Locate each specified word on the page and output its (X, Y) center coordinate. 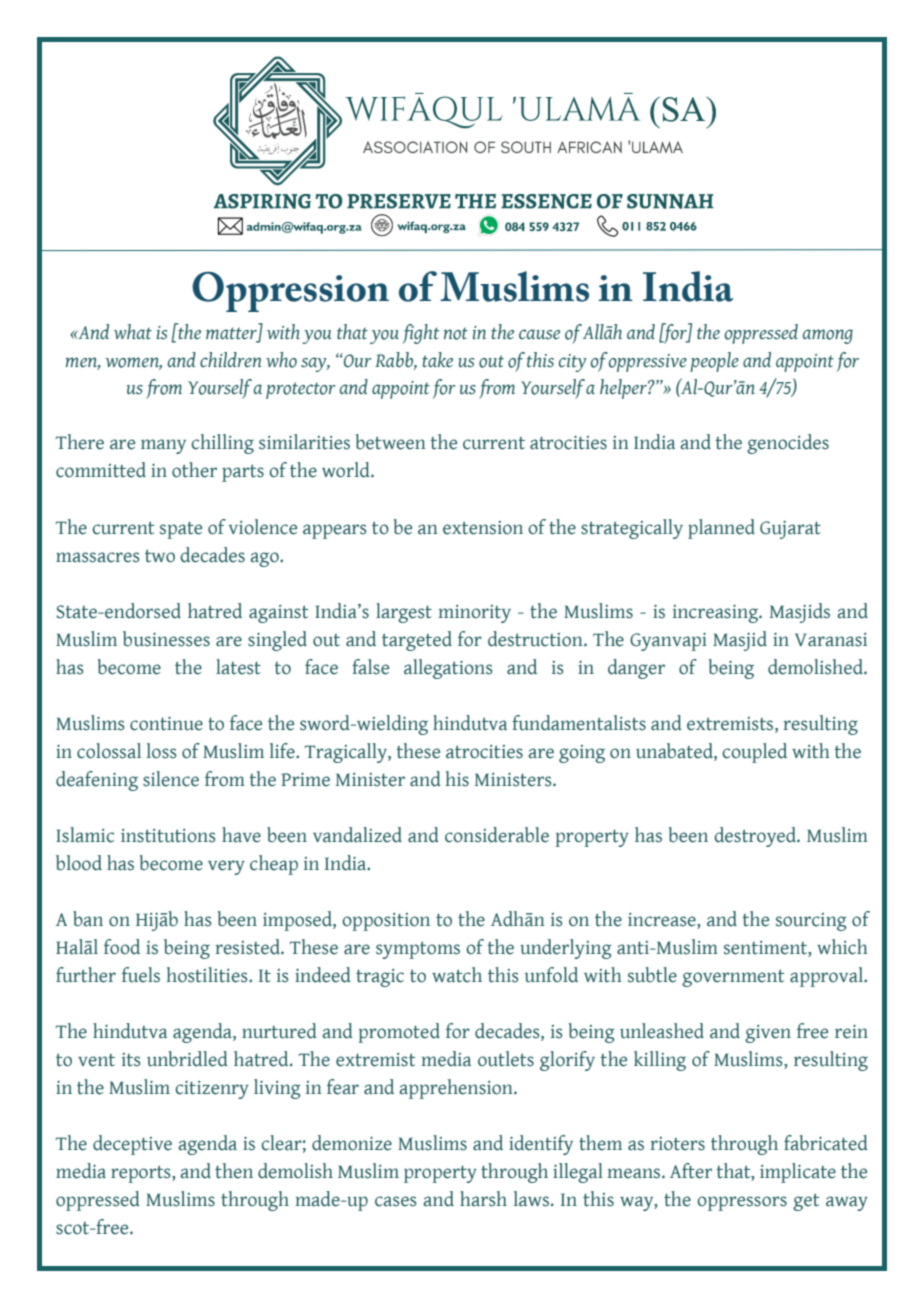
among (828, 336)
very (226, 867)
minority (474, 614)
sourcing (811, 922)
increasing (717, 614)
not (455, 333)
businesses (166, 639)
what (133, 331)
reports (142, 1174)
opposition (386, 922)
